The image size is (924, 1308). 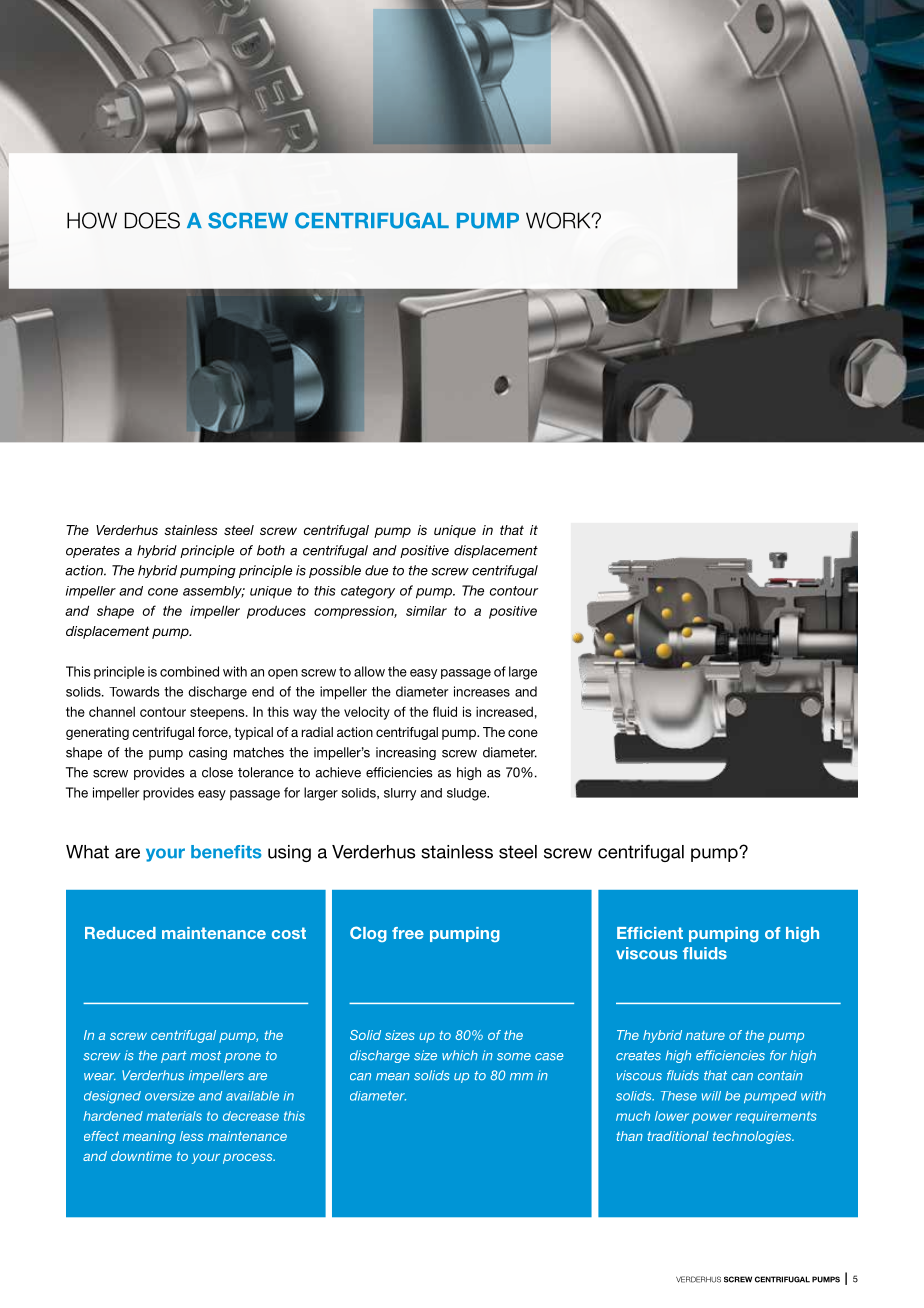 What do you see at coordinates (92, 220) in the screenshot?
I see `HOW` at bounding box center [92, 220].
